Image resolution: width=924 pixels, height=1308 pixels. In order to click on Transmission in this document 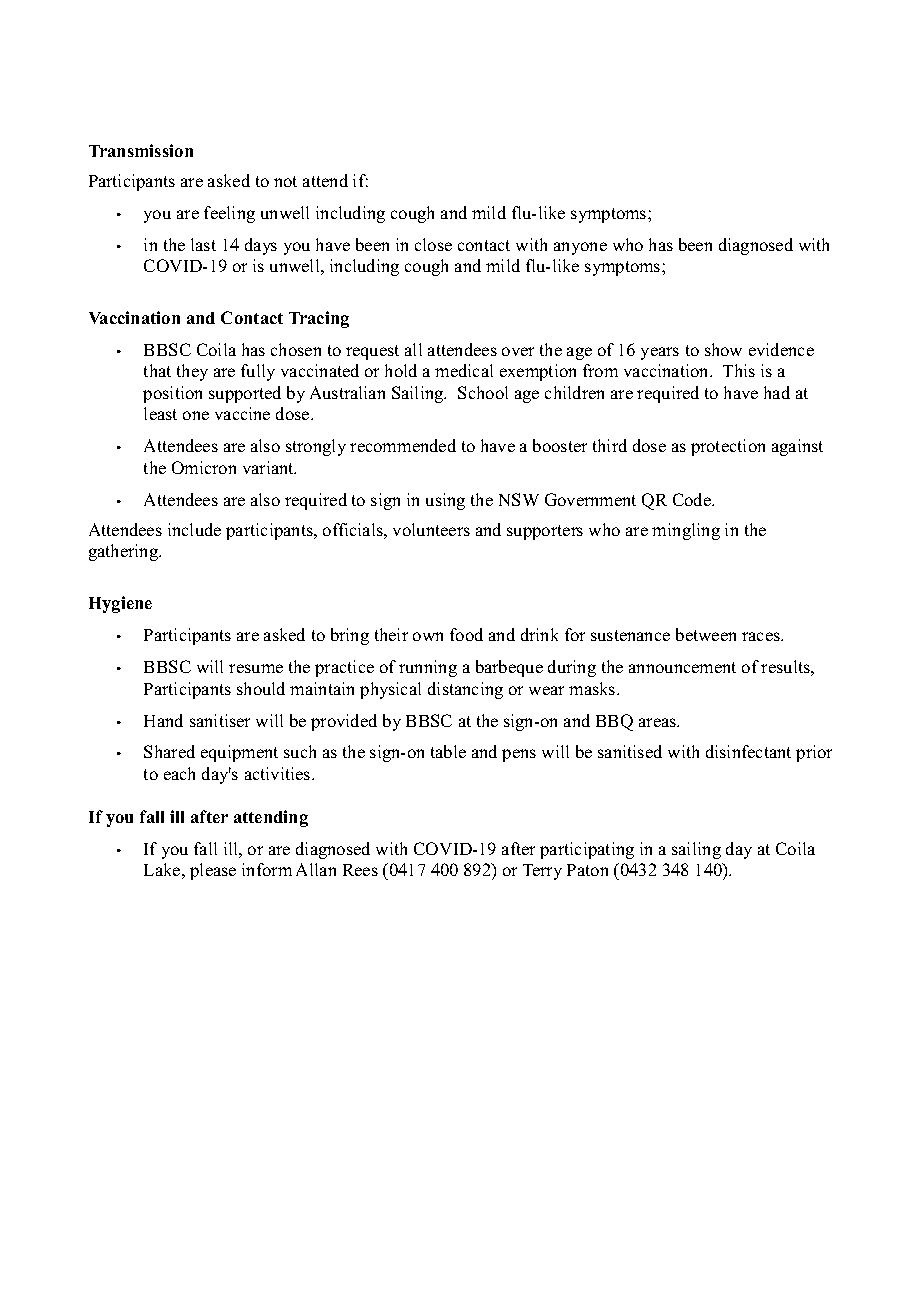, I will do `click(141, 150)`.
